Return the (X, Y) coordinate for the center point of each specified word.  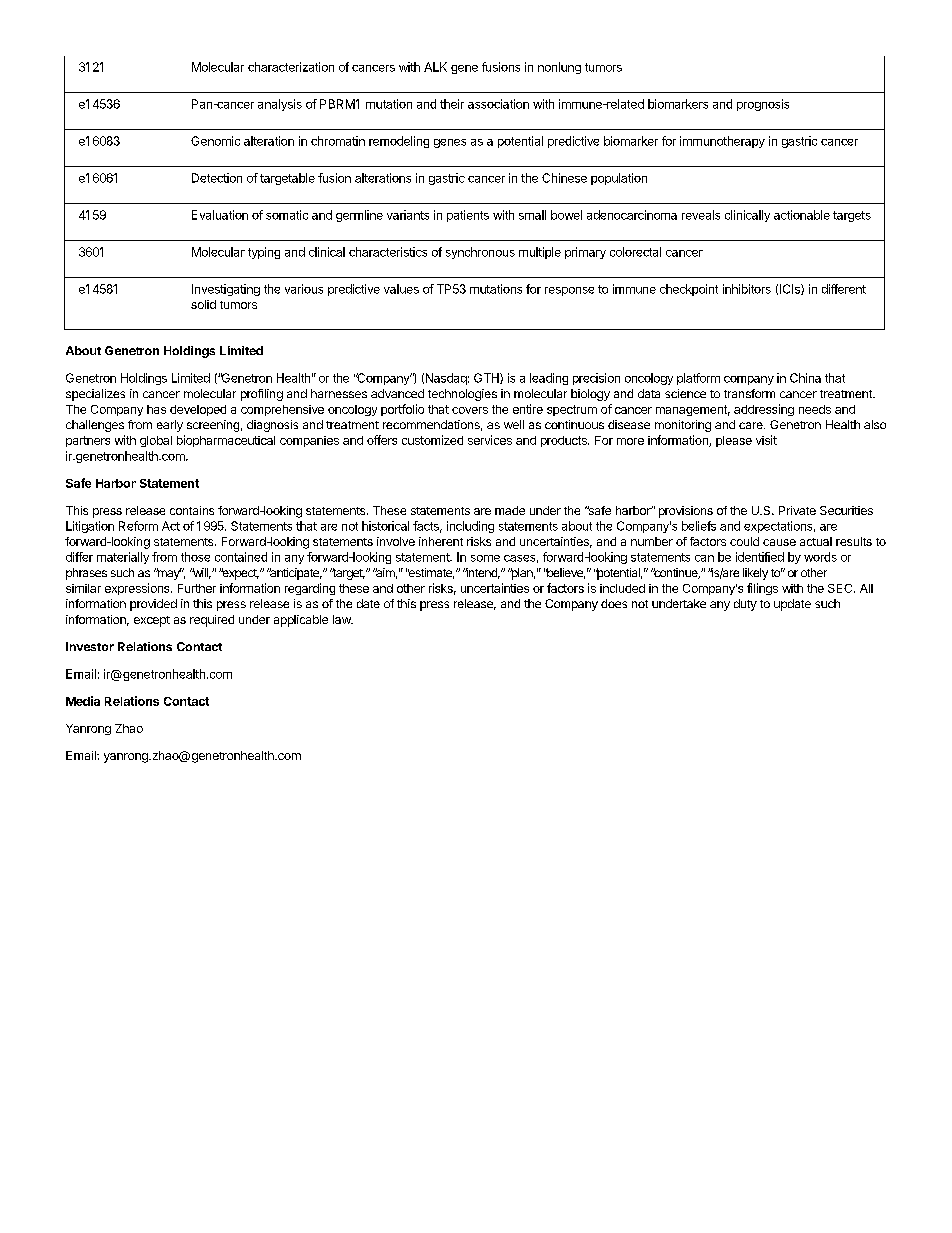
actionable (802, 215)
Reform (138, 526)
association (498, 104)
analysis (280, 105)
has (156, 409)
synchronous (480, 253)
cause (779, 542)
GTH (487, 378)
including (470, 527)
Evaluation (220, 215)
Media (83, 701)
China (805, 378)
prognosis (763, 105)
